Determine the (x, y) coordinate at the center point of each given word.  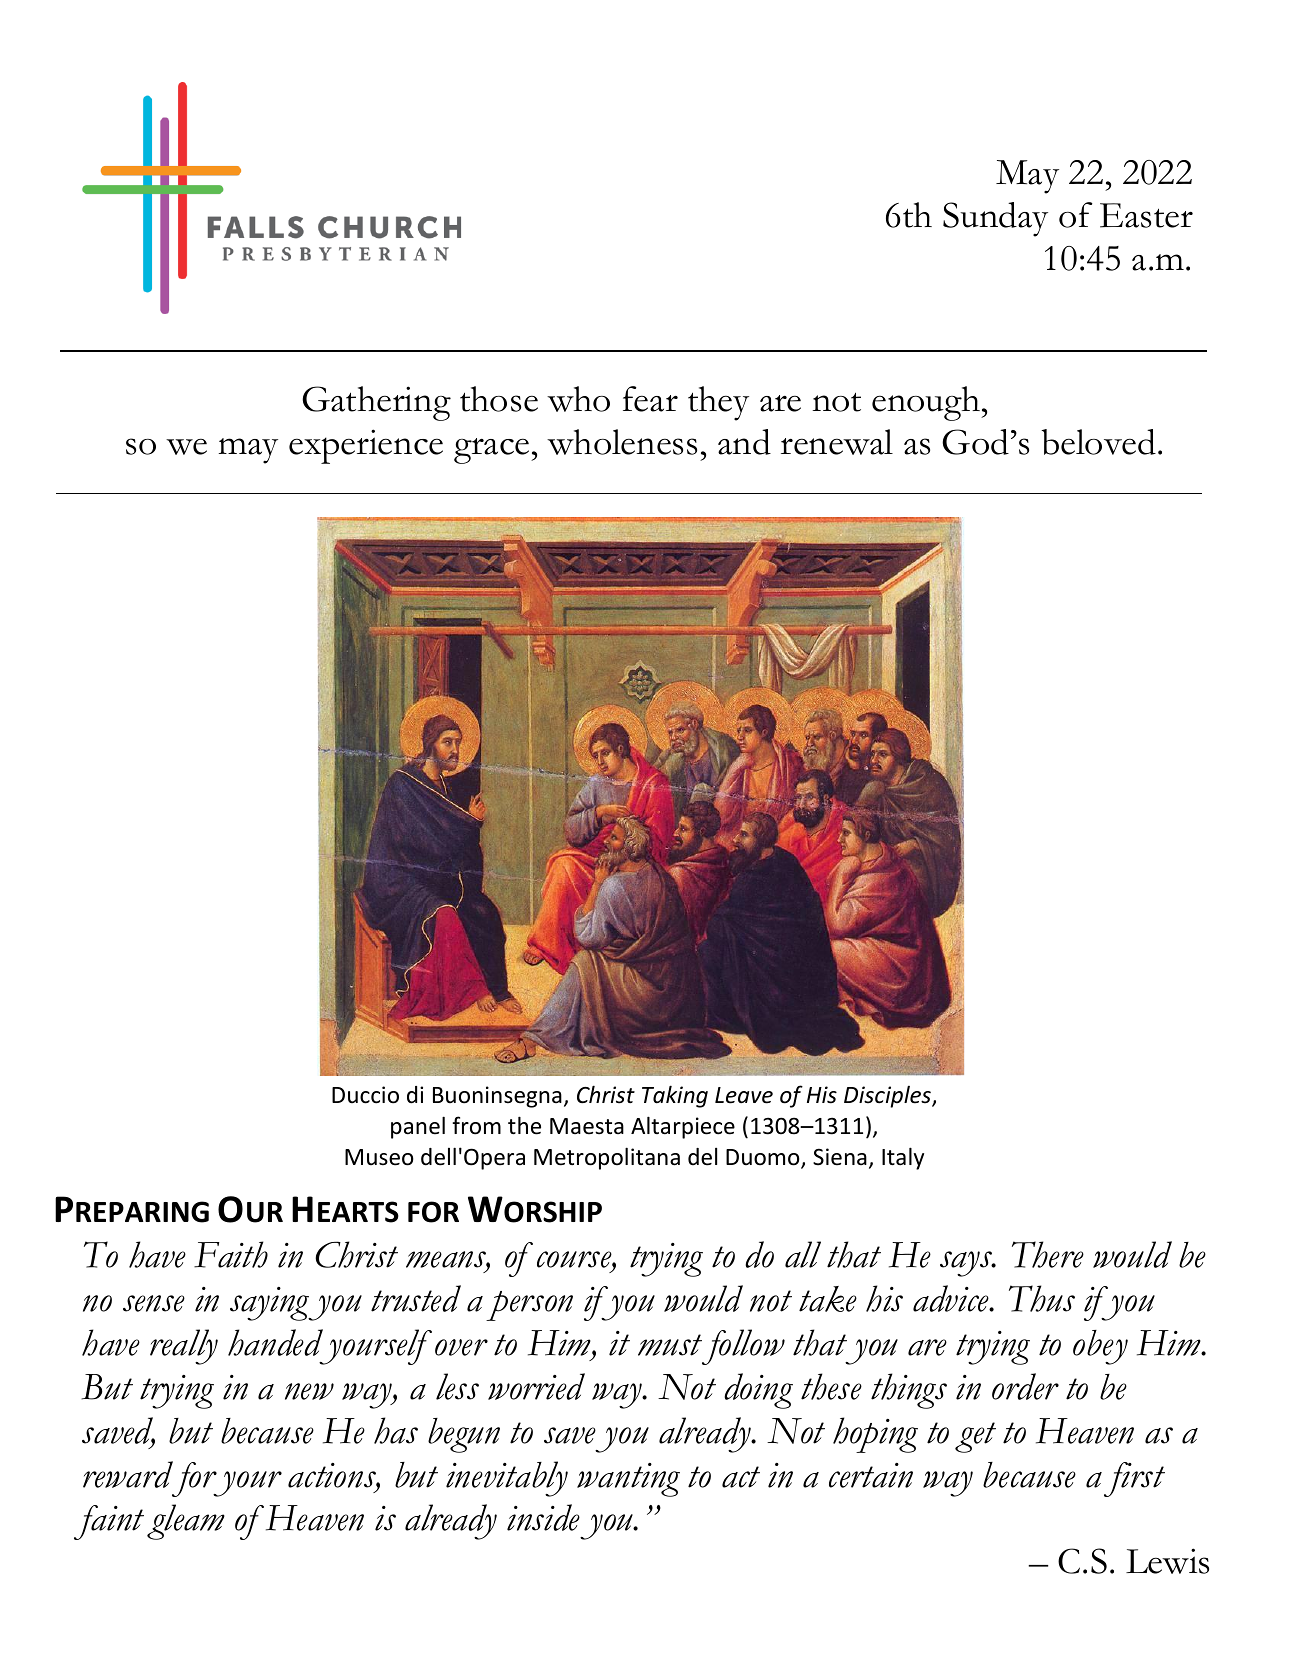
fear (650, 399)
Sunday (995, 219)
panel (418, 1127)
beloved (1100, 442)
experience (366, 446)
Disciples (888, 1097)
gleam (186, 1522)
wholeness (622, 442)
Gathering (376, 403)
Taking (675, 1096)
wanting (628, 1480)
